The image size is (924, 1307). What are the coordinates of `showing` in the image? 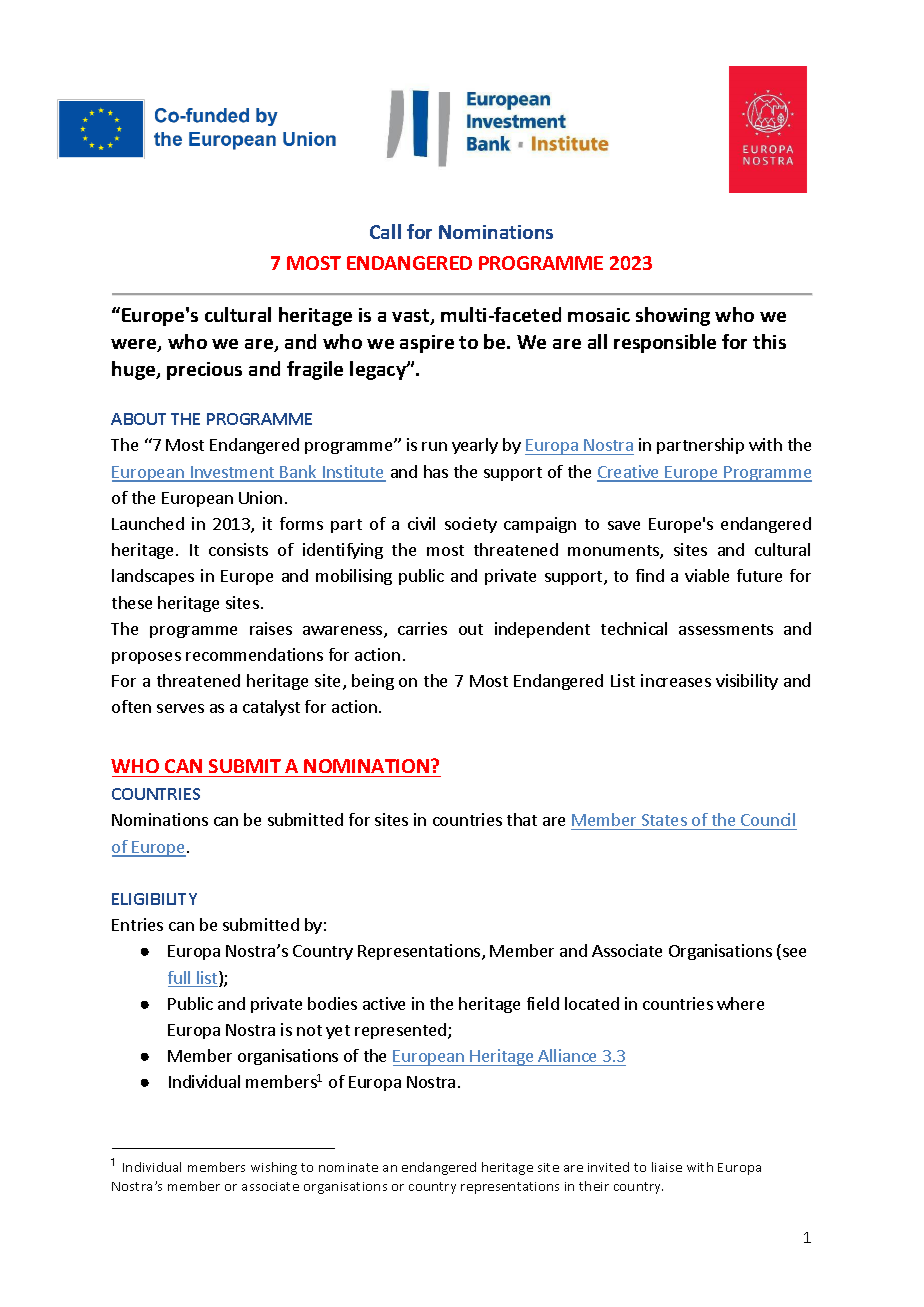 It's located at (673, 316).
